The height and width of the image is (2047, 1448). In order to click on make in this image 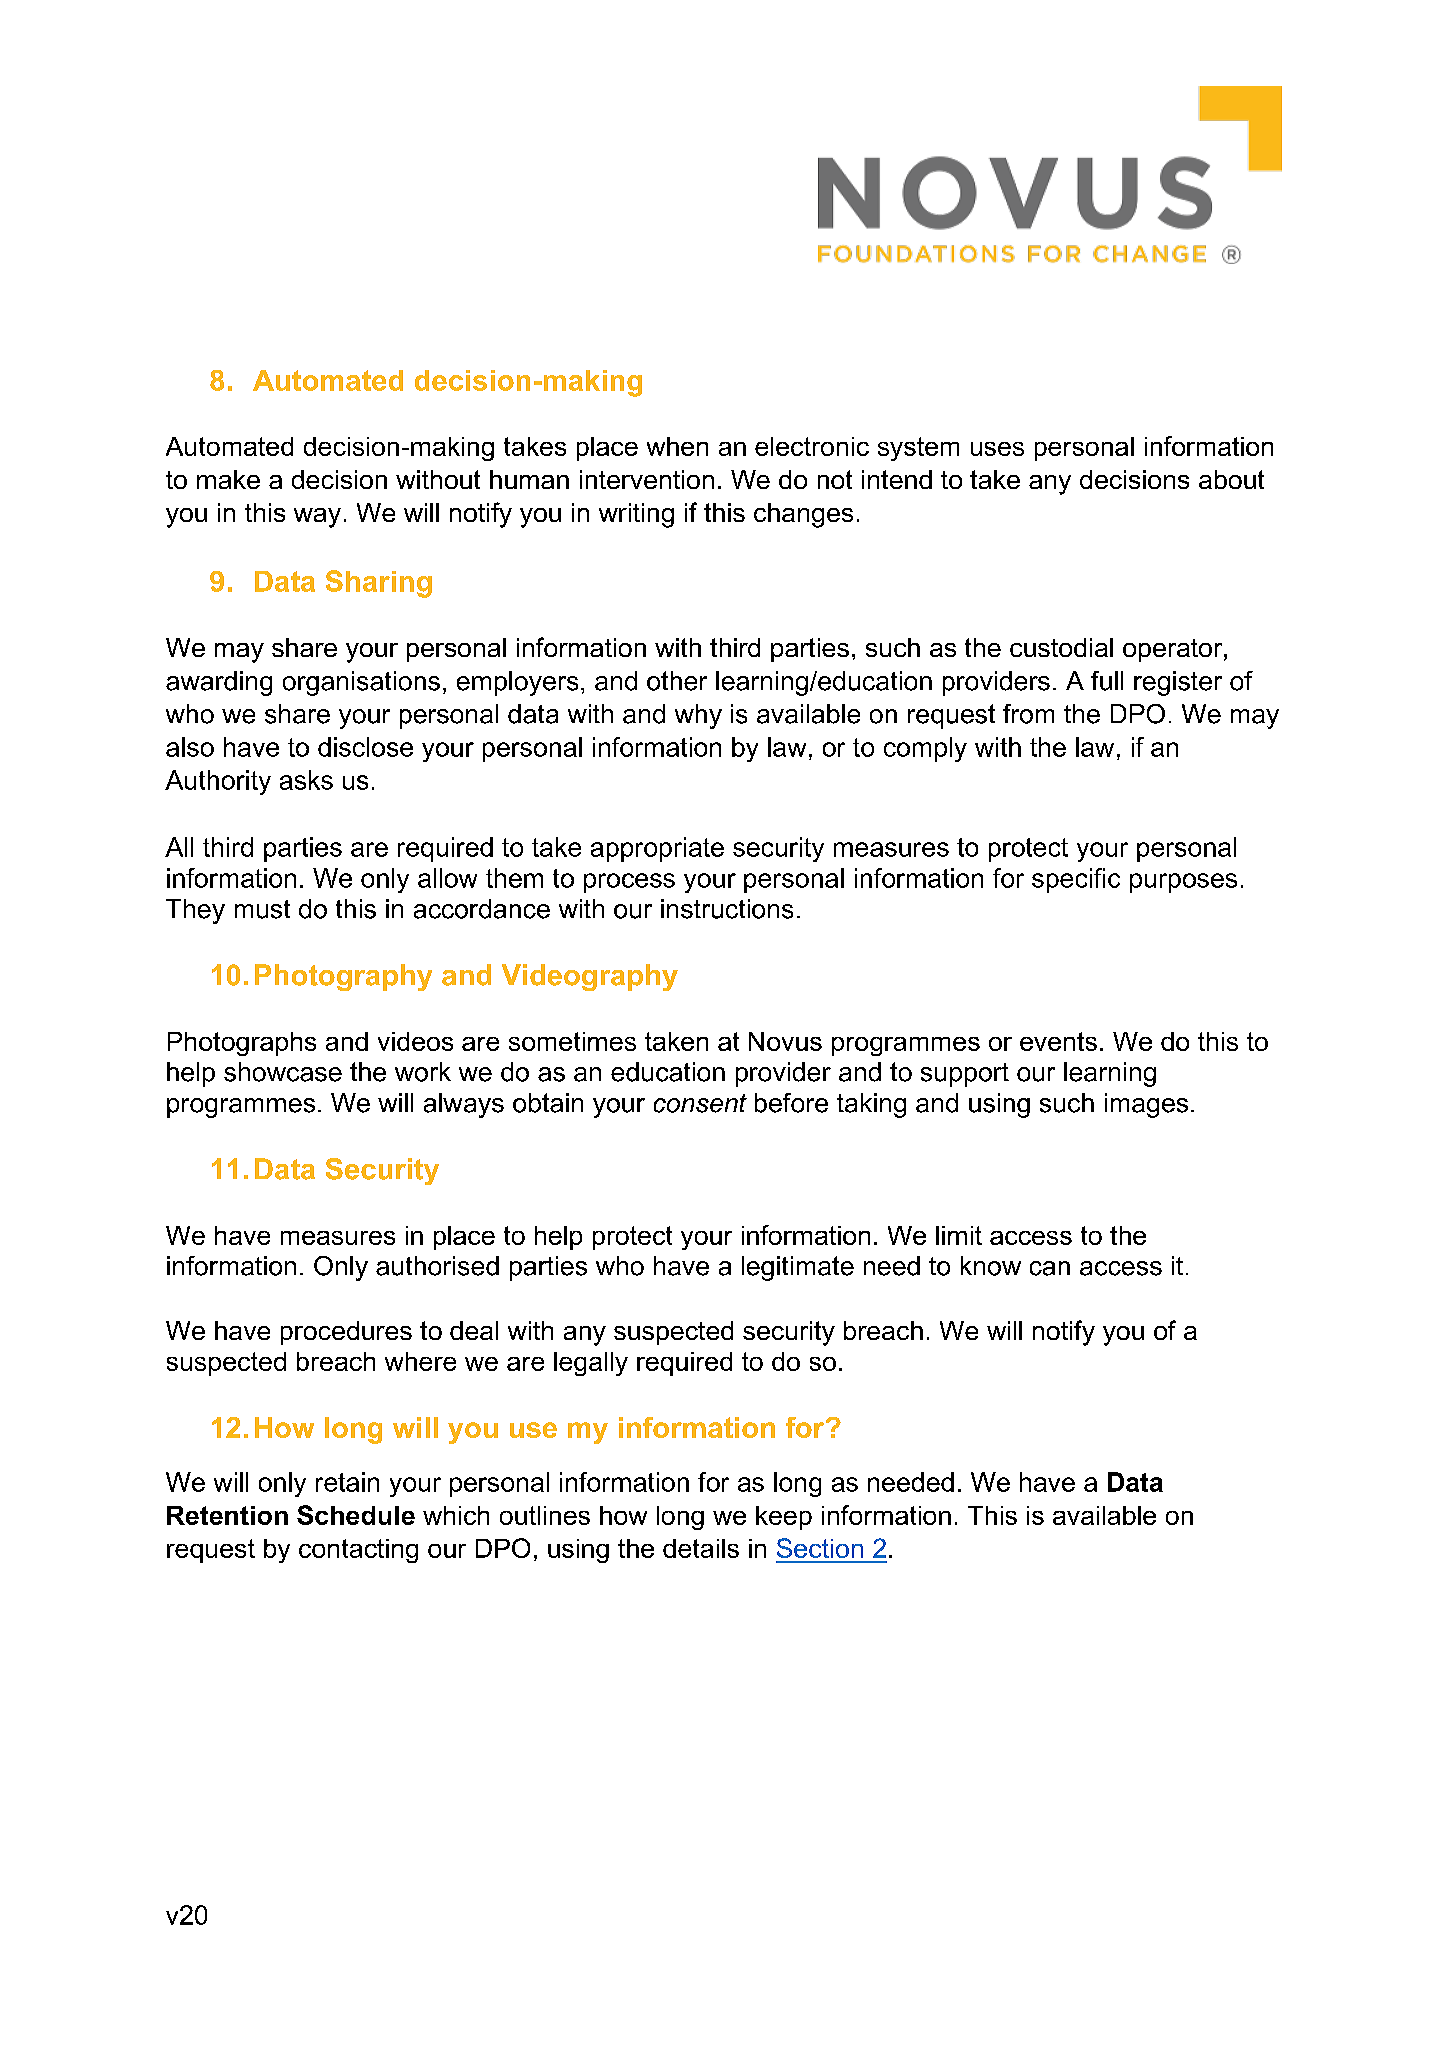, I will do `click(228, 479)`.
